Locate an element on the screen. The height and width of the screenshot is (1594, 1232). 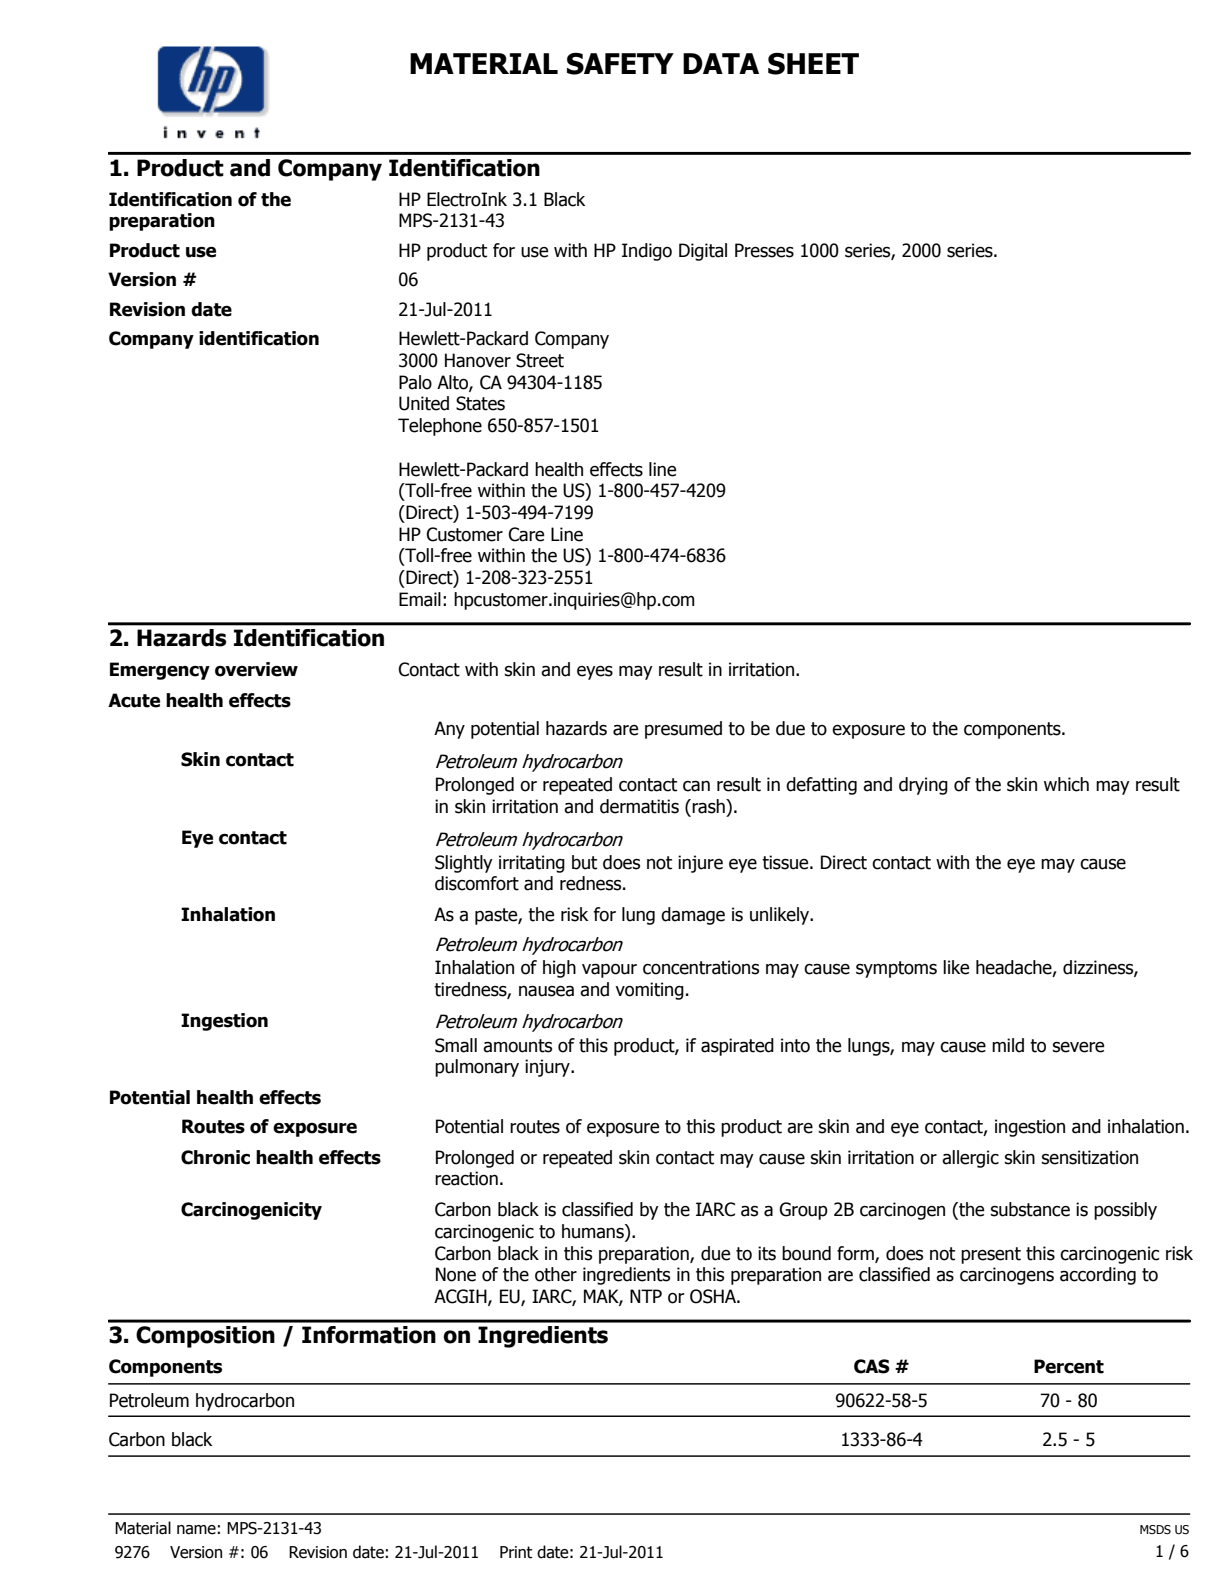
SAFETY is located at coordinates (620, 64).
